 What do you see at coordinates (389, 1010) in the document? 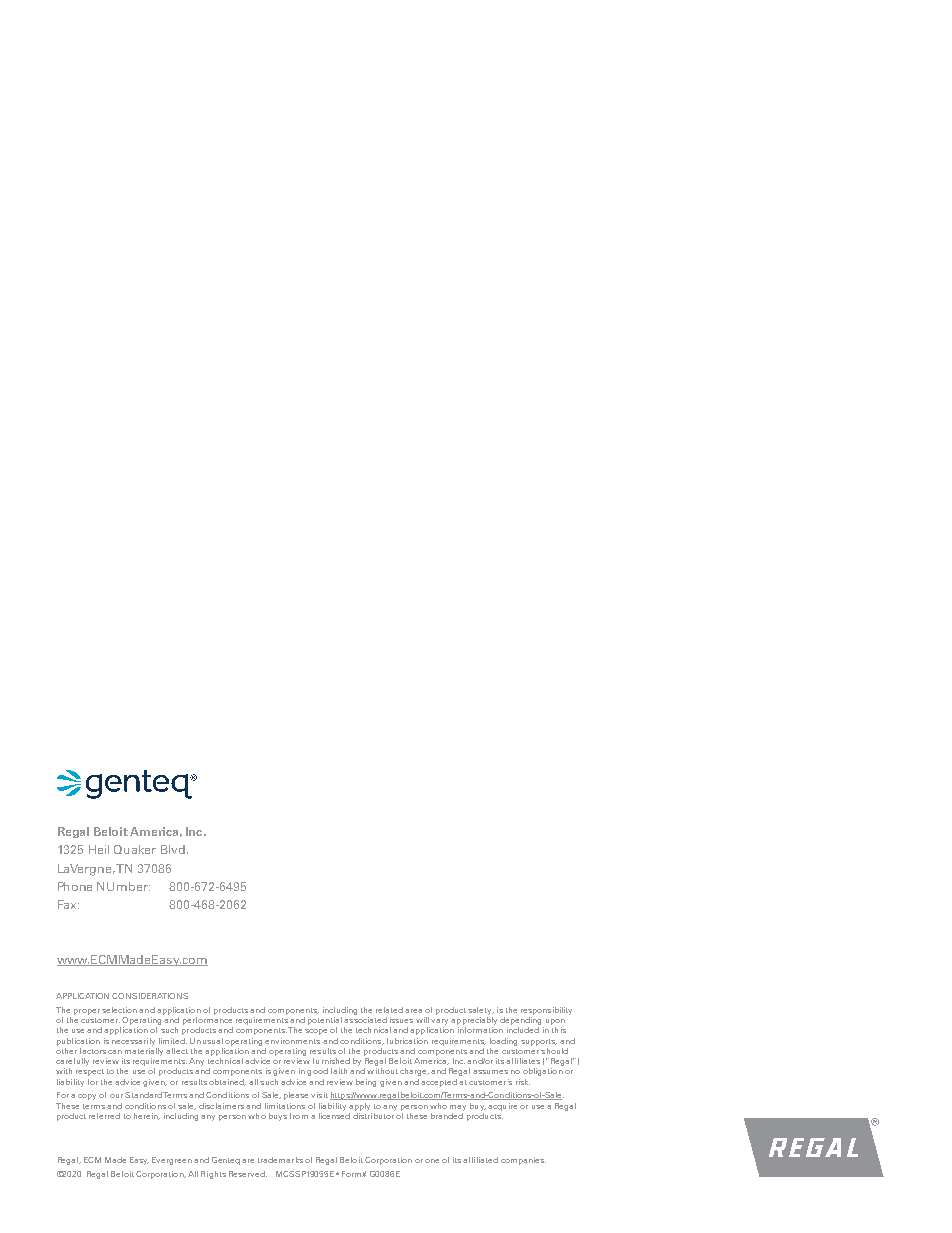
I see `related` at bounding box center [389, 1010].
